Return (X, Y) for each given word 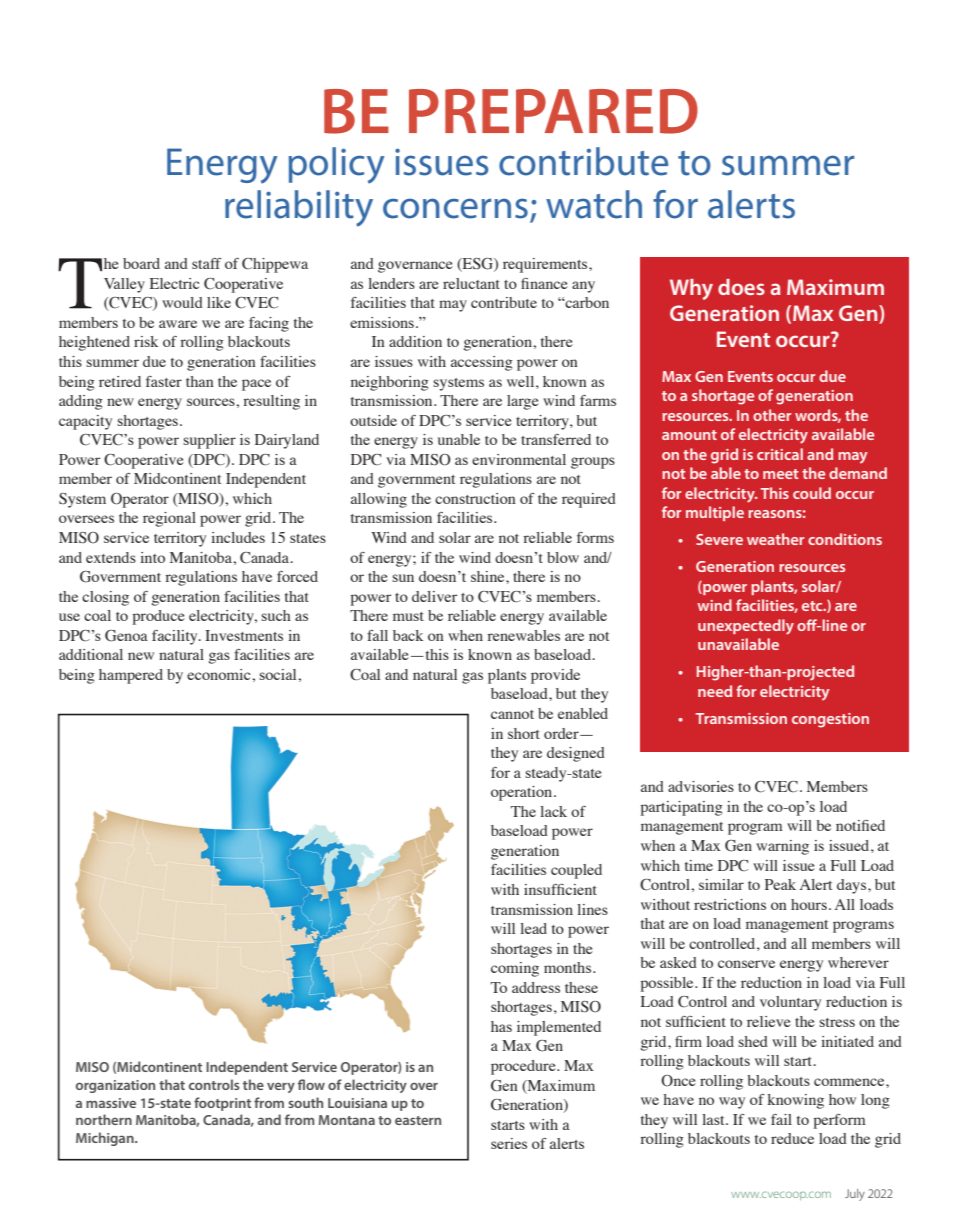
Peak (780, 884)
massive (111, 1103)
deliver (434, 596)
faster (164, 381)
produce (158, 617)
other (772, 415)
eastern (418, 1120)
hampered (131, 676)
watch (594, 204)
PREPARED (553, 111)
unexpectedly (746, 627)
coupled (576, 871)
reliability (299, 208)
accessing (482, 363)
